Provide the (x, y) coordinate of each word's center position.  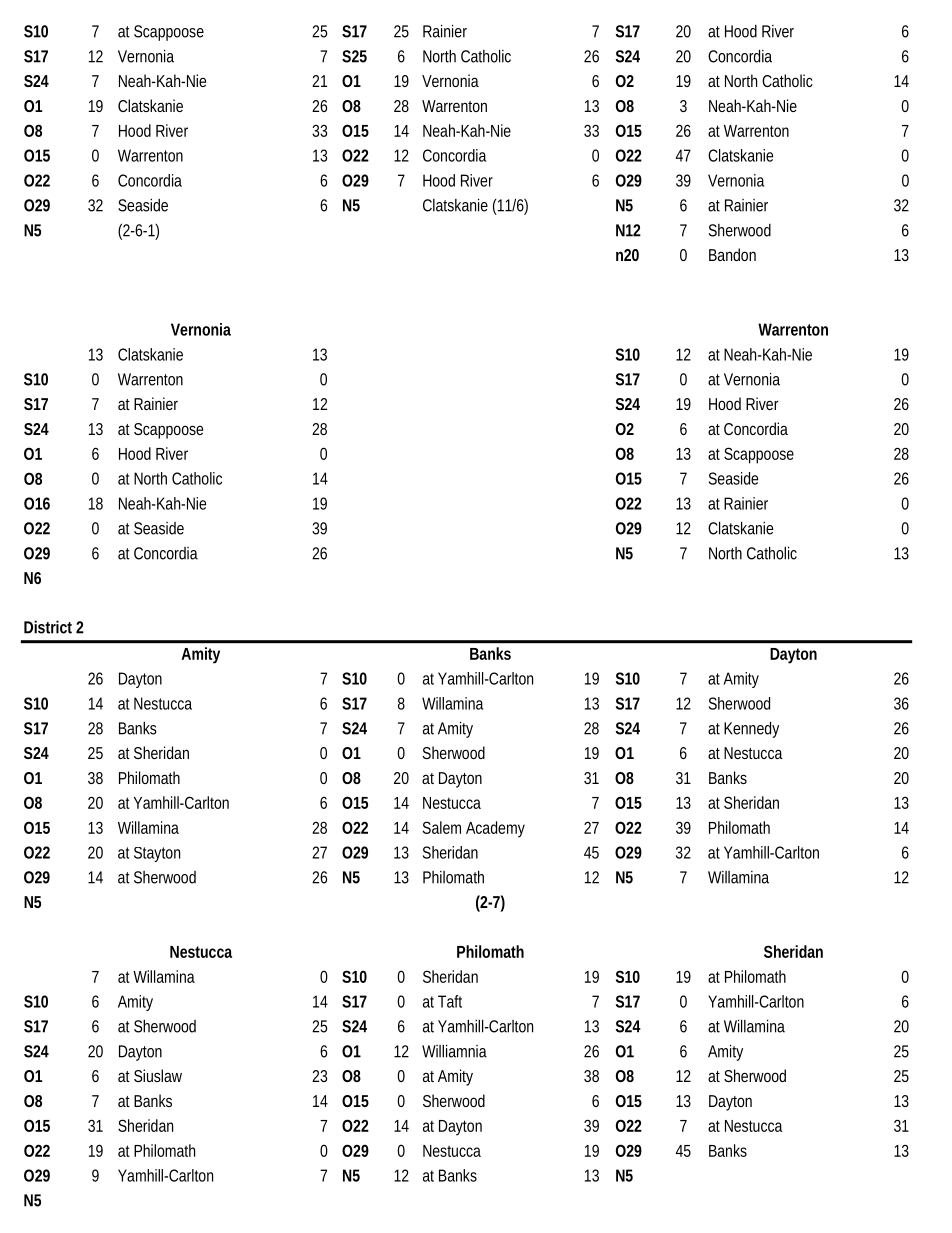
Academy (495, 829)
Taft (450, 1001)
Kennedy (751, 729)
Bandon (732, 254)
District (48, 627)
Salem (442, 827)
